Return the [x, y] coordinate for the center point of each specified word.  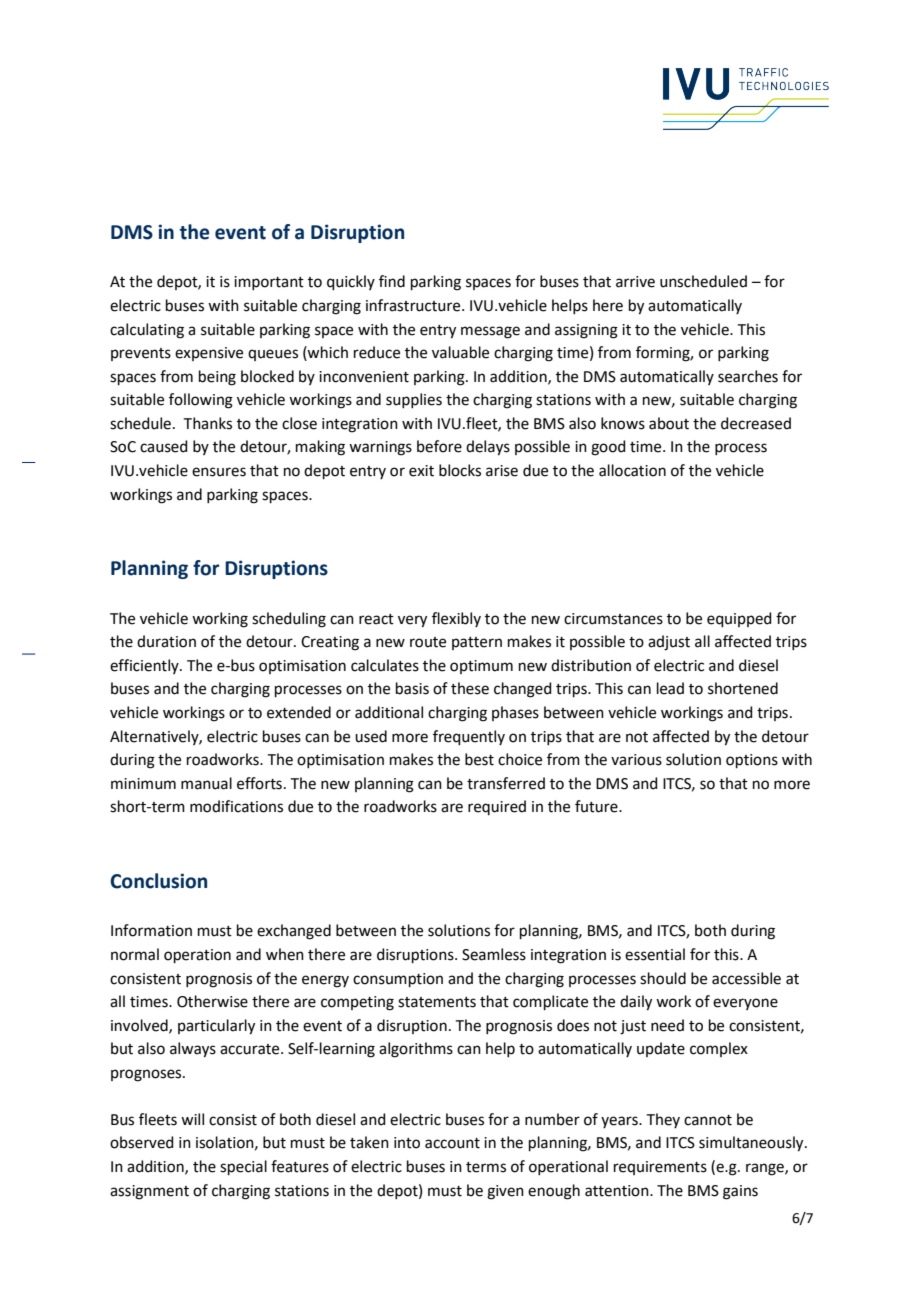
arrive [635, 282]
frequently [469, 737]
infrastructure [414, 305]
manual [206, 783]
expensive [209, 354]
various [636, 760]
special [243, 1167]
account [452, 1143]
